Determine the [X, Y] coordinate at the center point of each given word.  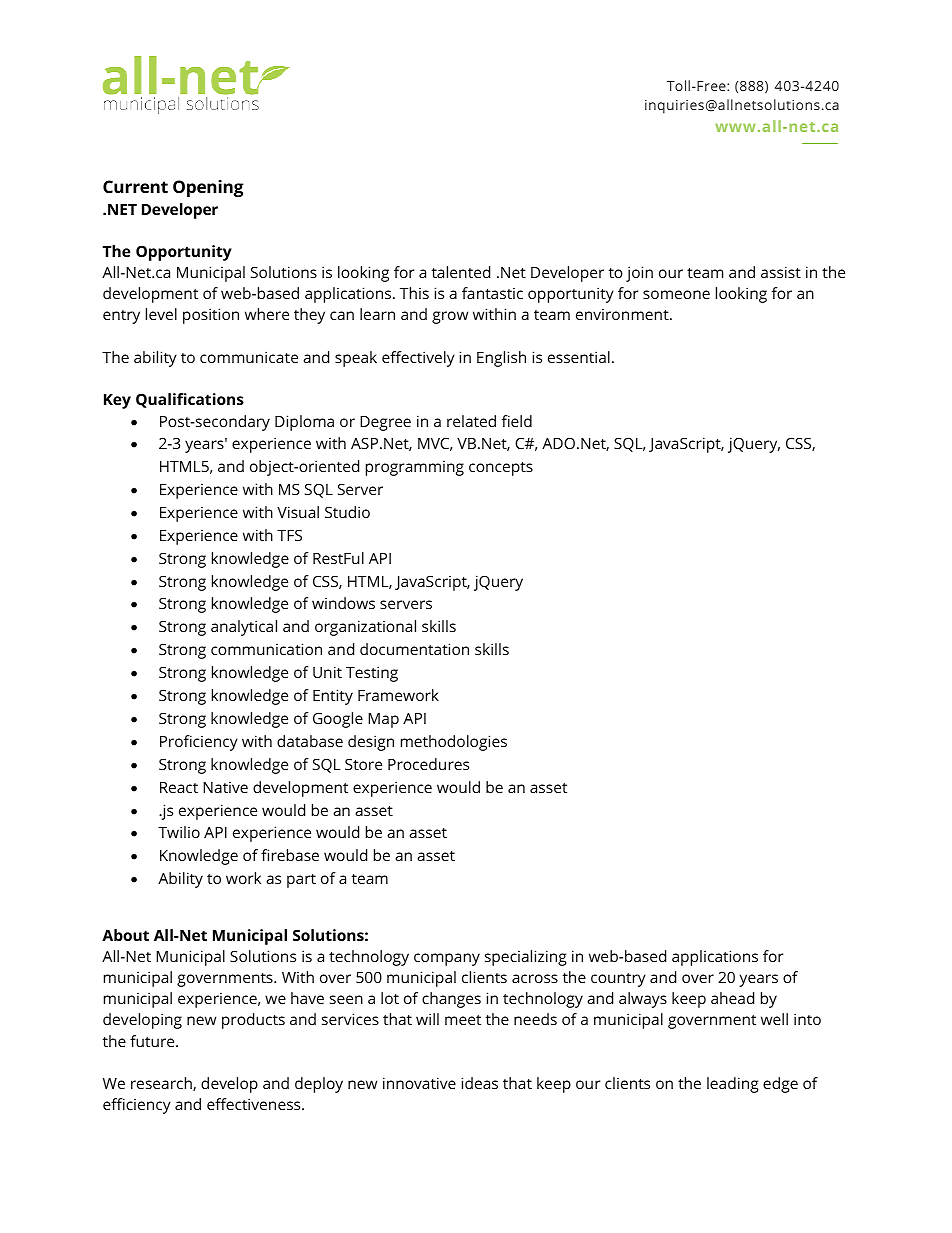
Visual [298, 512]
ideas [479, 1083]
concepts [501, 469]
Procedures [428, 764]
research [162, 1084]
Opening [208, 188]
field [517, 421]
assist [781, 272]
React [179, 787]
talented [461, 272]
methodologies [454, 743]
